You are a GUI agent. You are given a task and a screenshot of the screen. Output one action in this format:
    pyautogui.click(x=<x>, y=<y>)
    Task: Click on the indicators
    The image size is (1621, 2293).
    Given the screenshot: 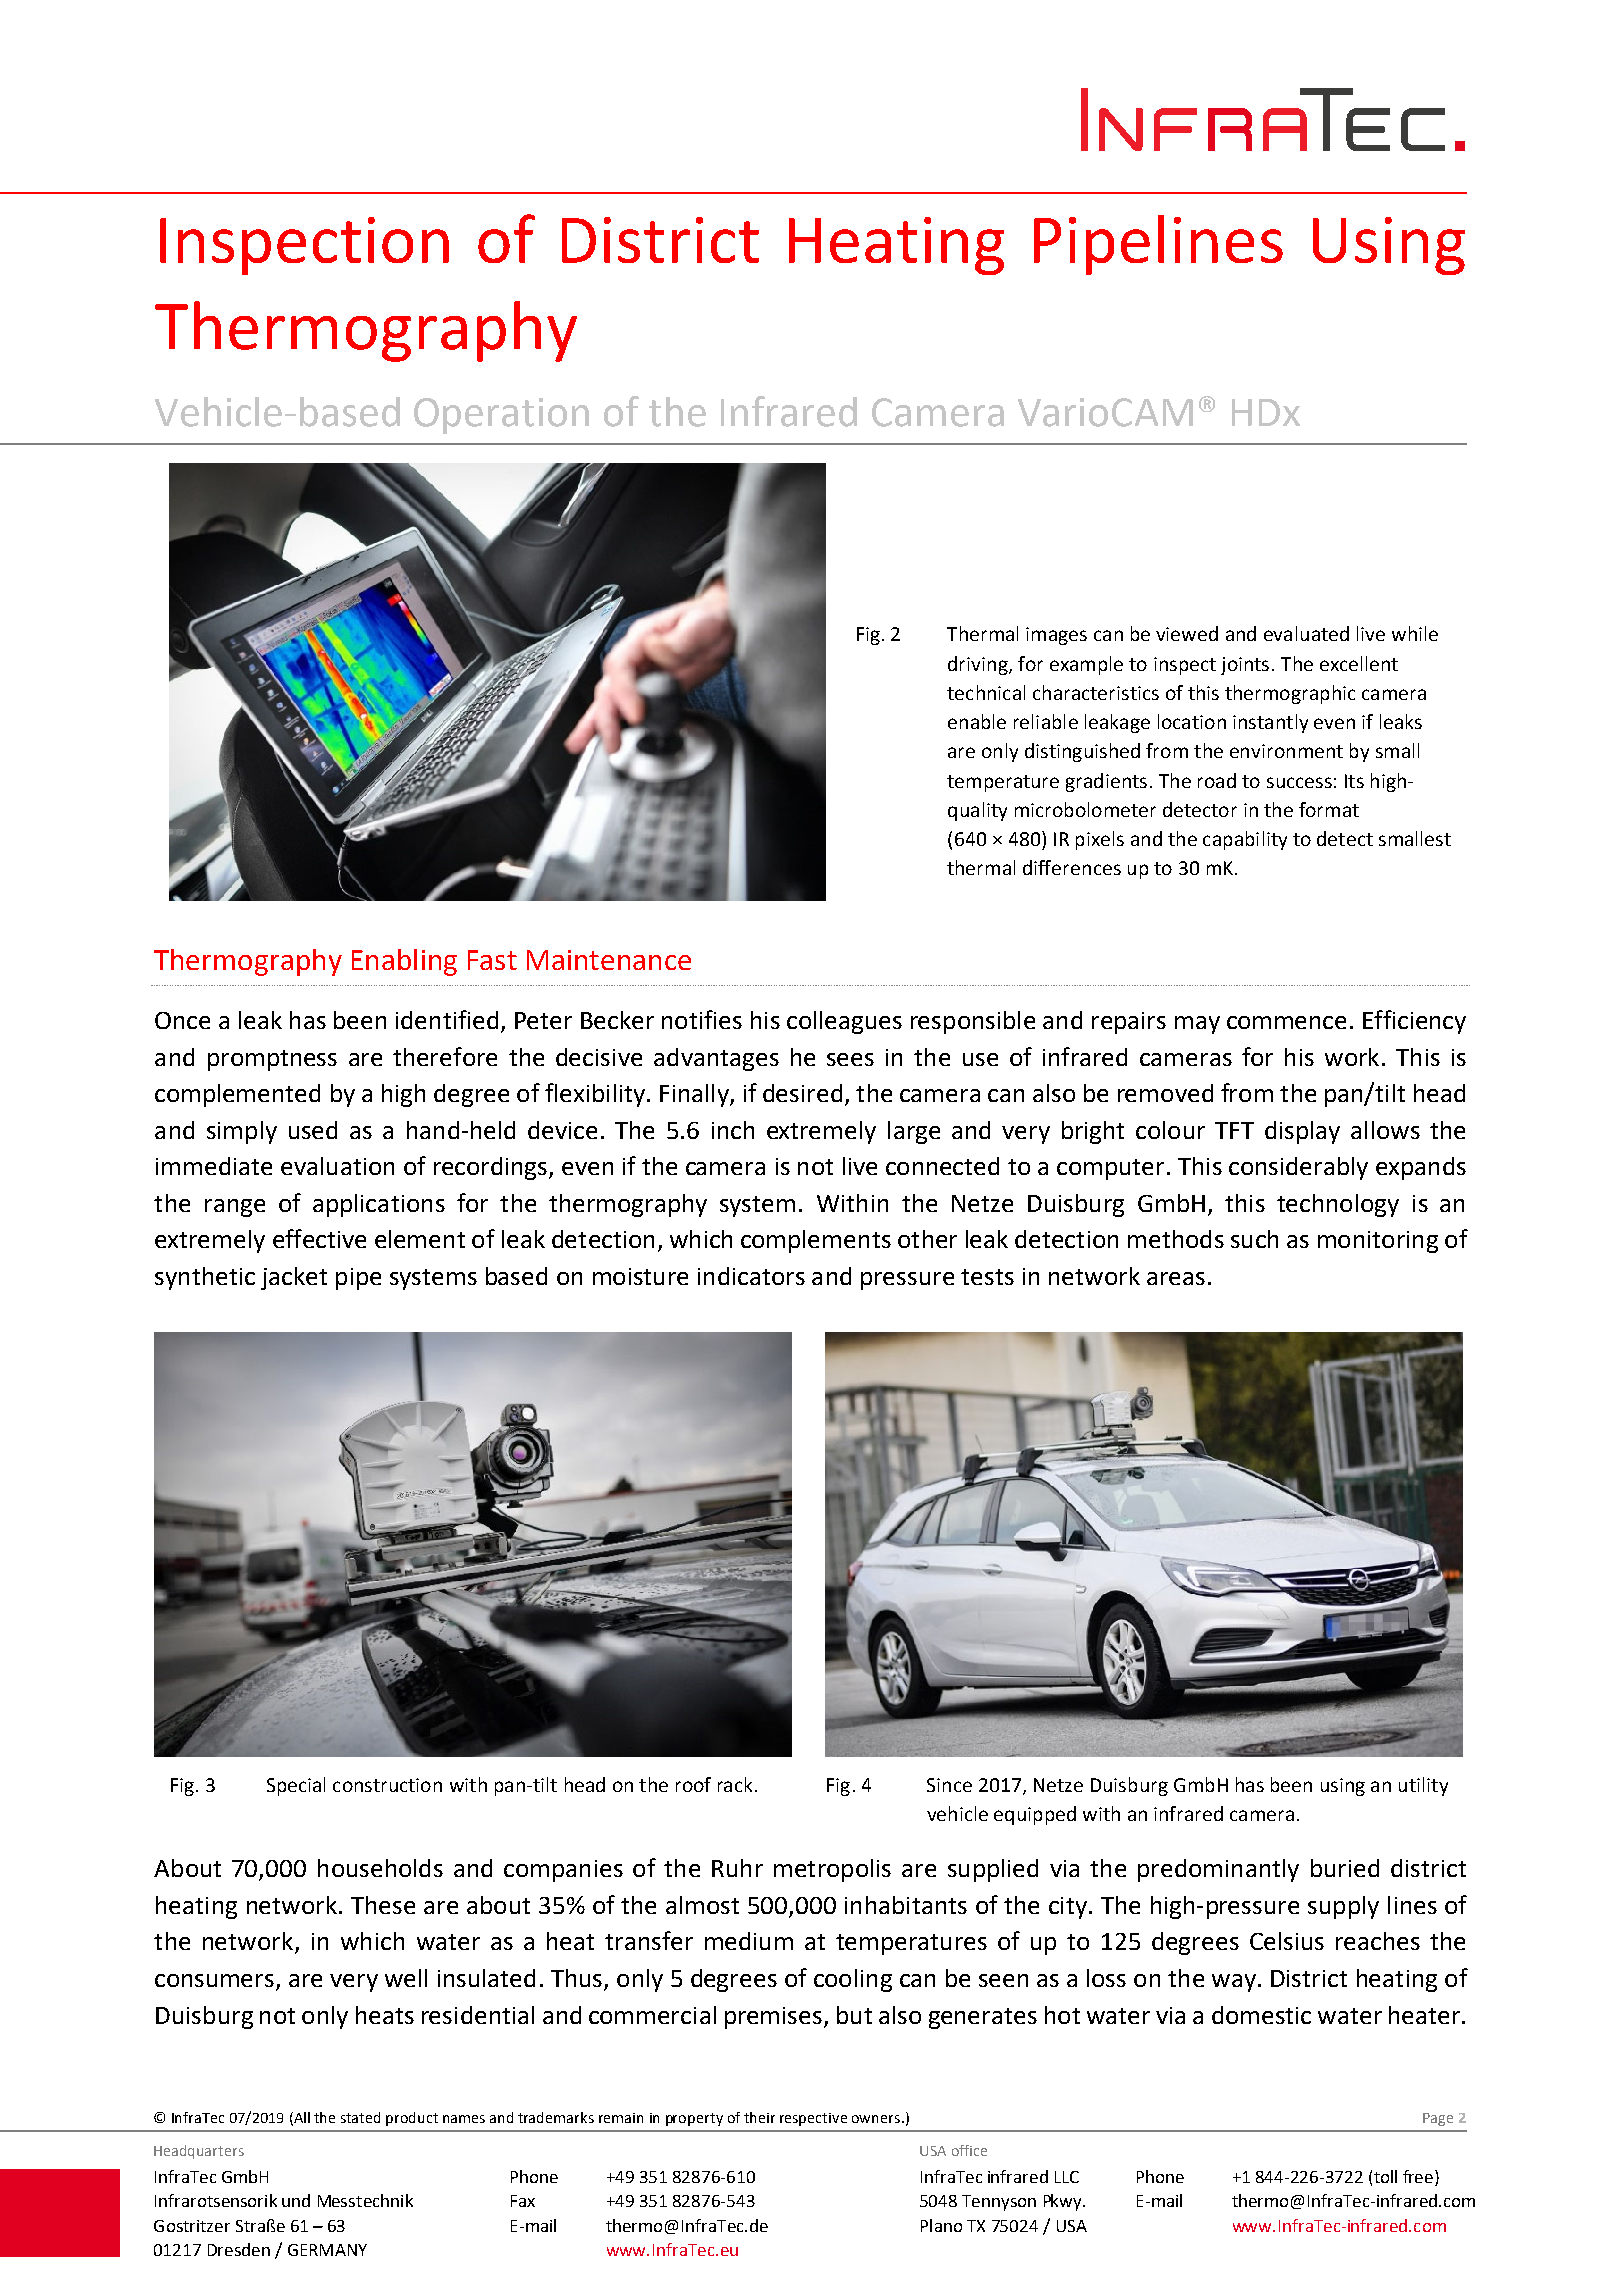 What is the action you would take?
    pyautogui.click(x=751, y=1276)
